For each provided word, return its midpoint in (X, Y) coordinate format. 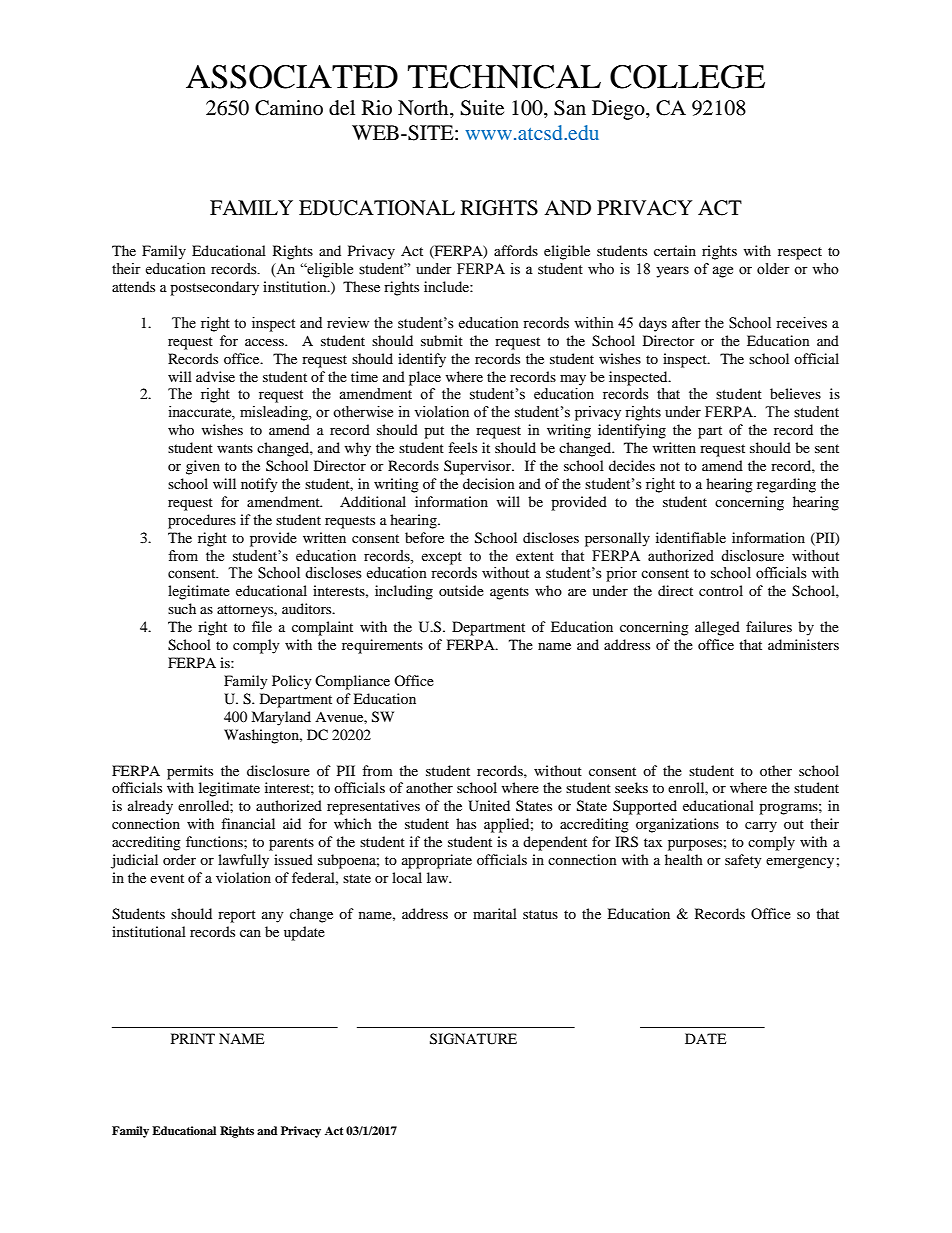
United (489, 806)
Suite (482, 108)
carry (761, 827)
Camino (289, 108)
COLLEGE (687, 77)
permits (190, 772)
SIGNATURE (473, 1039)
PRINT (193, 1038)
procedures (202, 521)
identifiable (691, 537)
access (265, 342)
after (686, 323)
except (441, 558)
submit (442, 340)
